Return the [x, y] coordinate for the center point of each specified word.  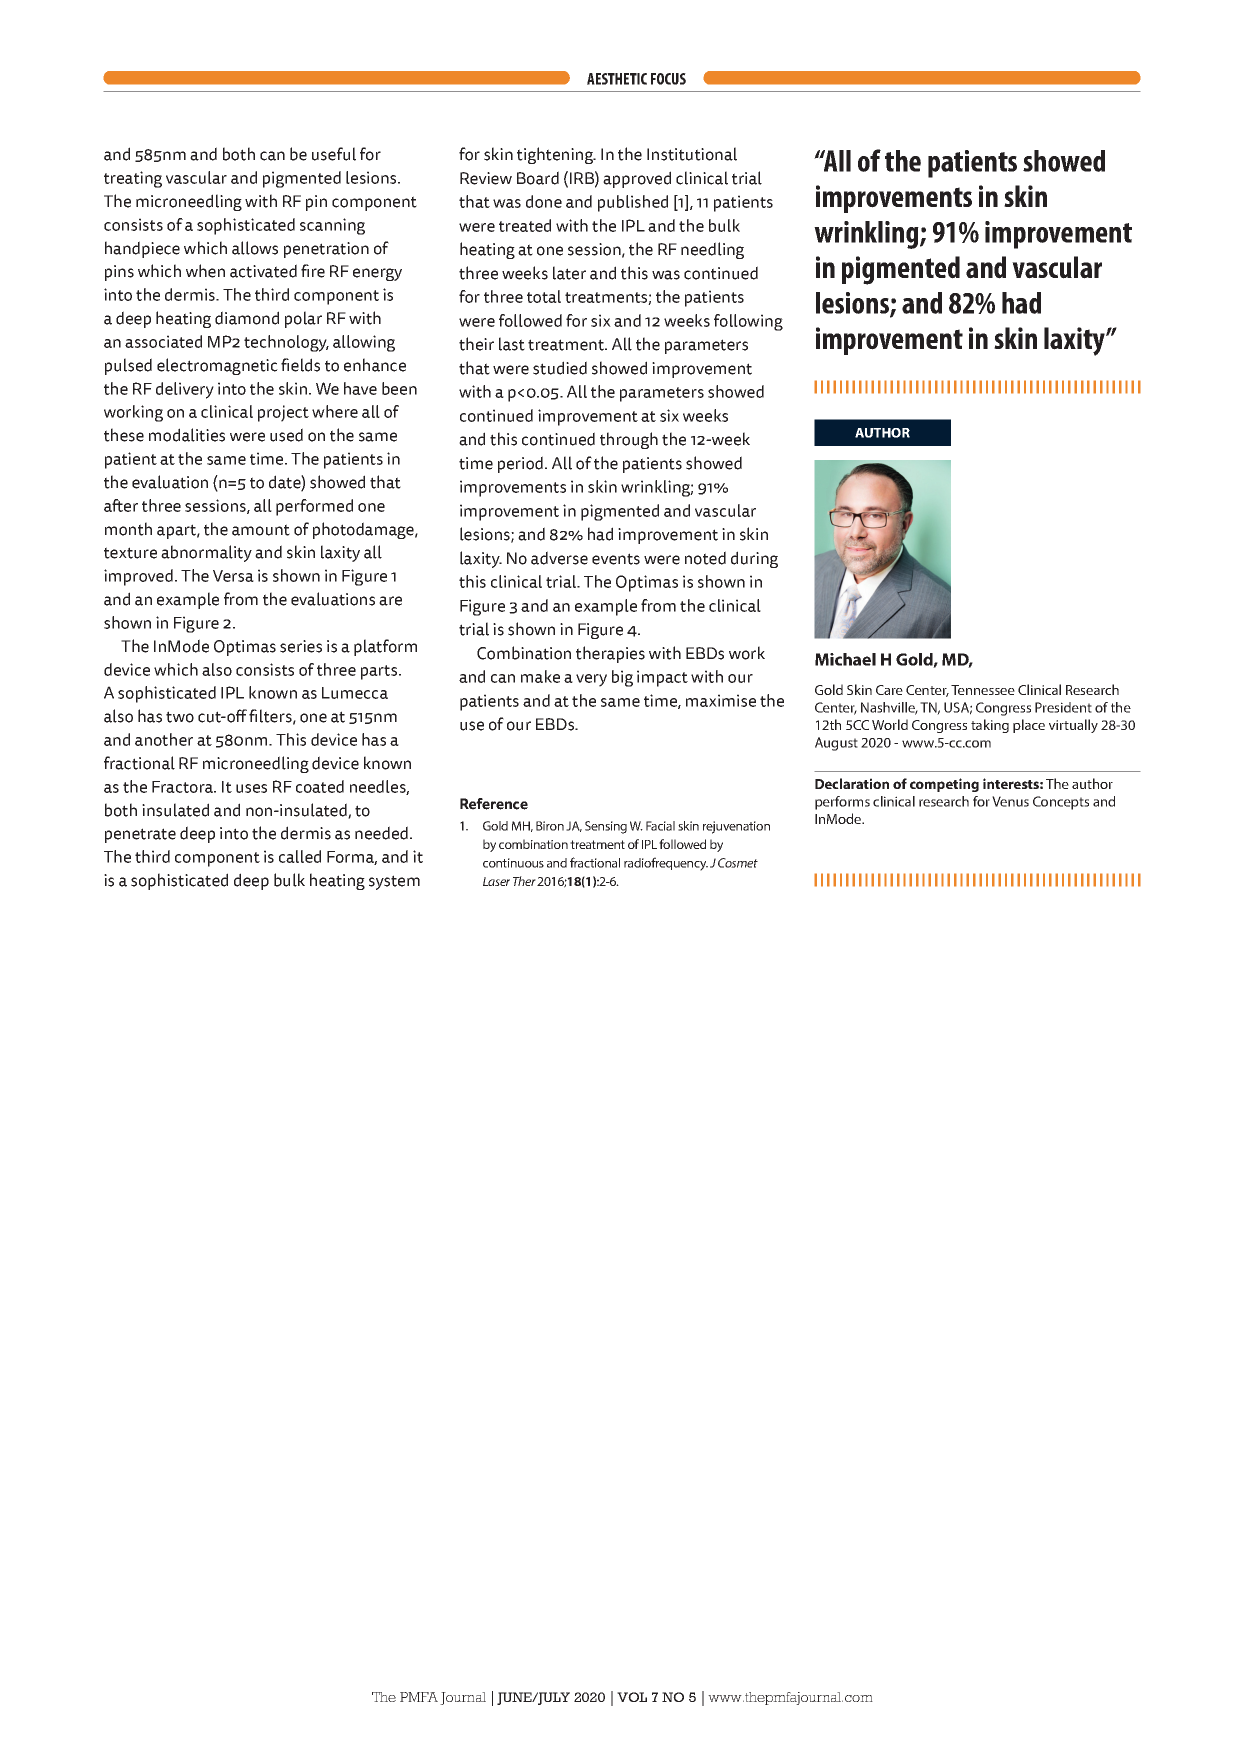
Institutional [692, 154]
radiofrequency [666, 864]
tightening [556, 155]
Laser [496, 881]
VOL [632, 1697]
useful [334, 154]
